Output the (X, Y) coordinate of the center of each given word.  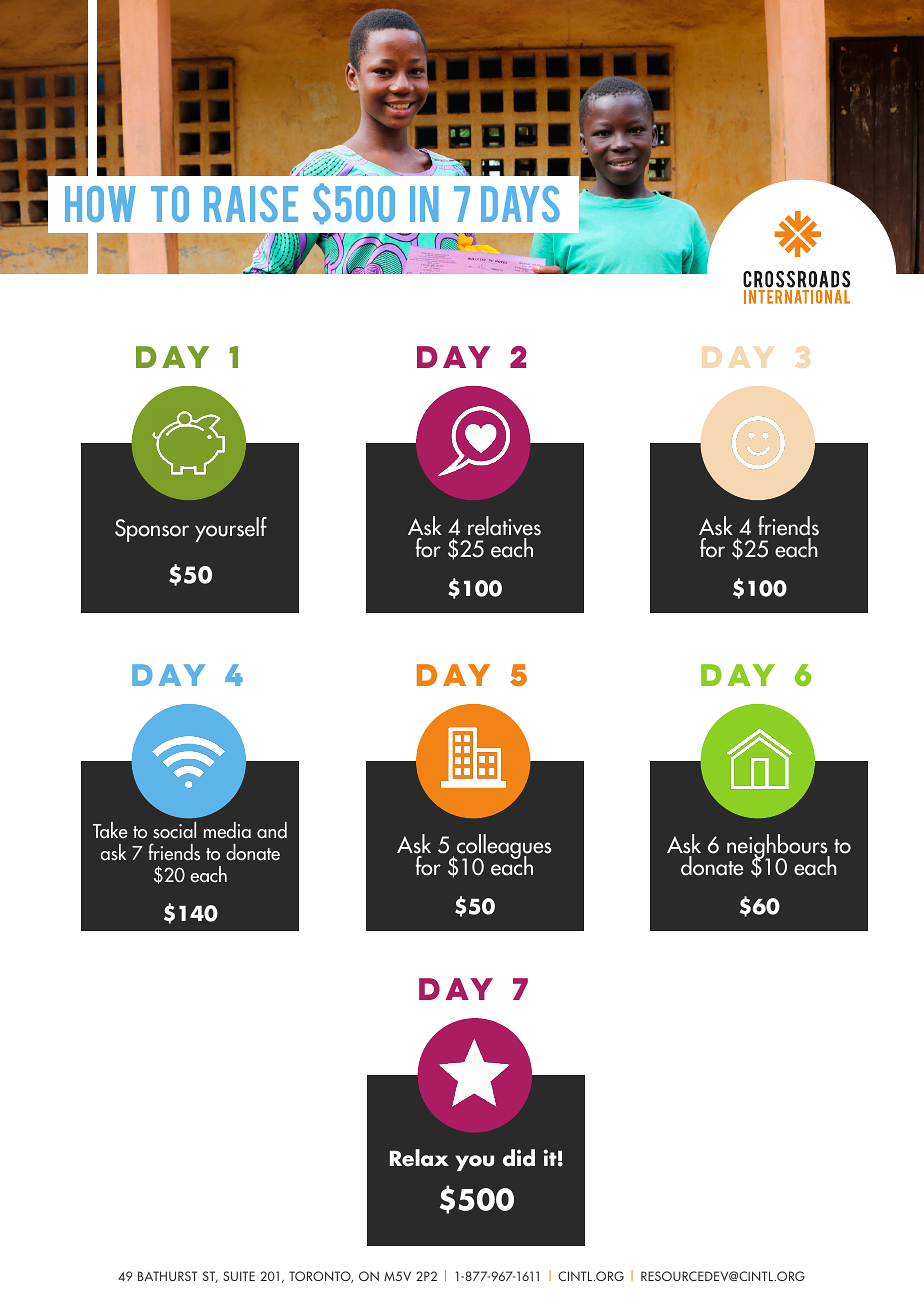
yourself (231, 529)
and (272, 830)
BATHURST (168, 1276)
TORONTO (321, 1277)
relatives (504, 526)
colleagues (502, 848)
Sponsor (152, 530)
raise (251, 204)
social (174, 830)
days (520, 204)
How (100, 204)
